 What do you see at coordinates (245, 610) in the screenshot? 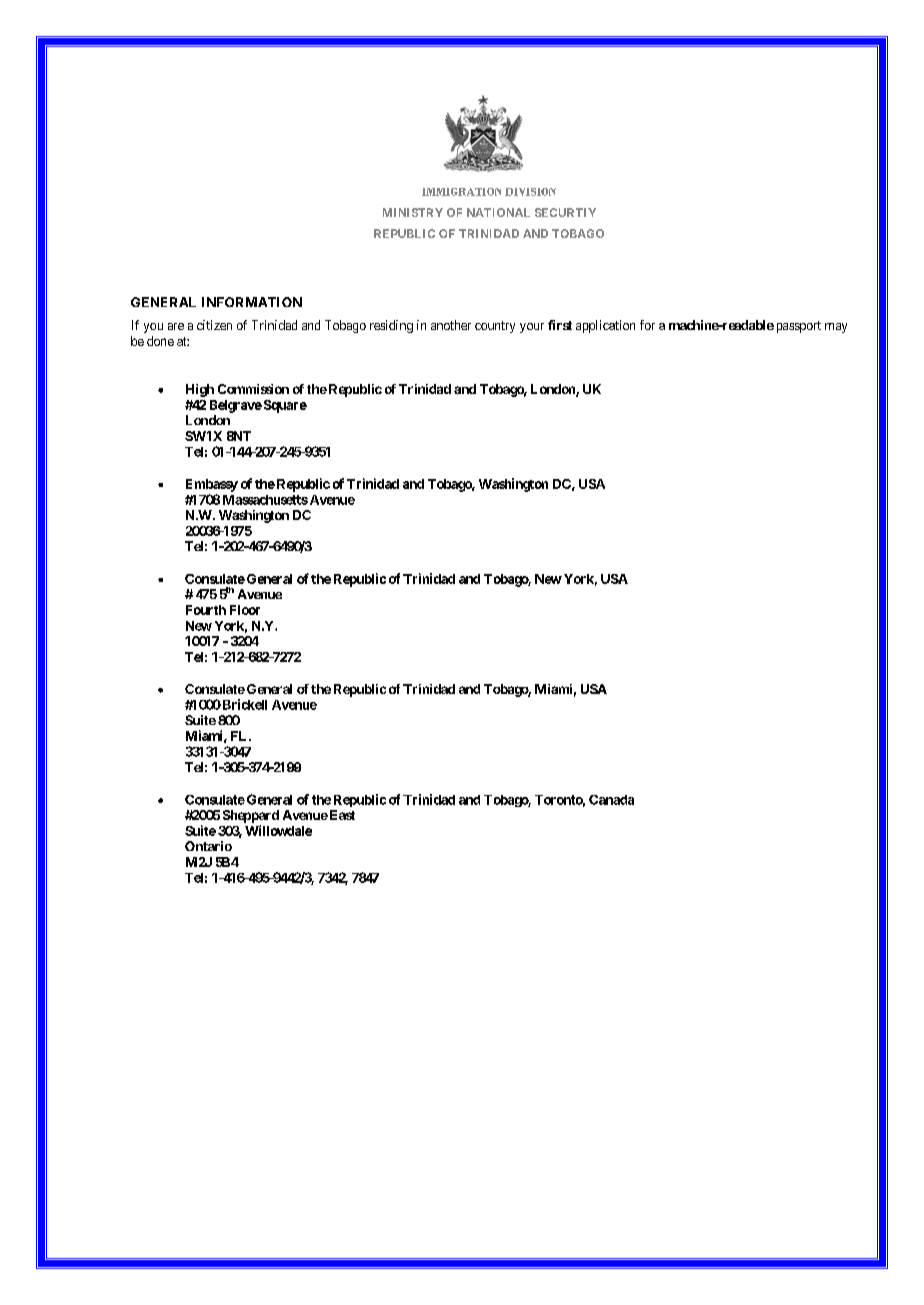
I see `Floor` at bounding box center [245, 610].
